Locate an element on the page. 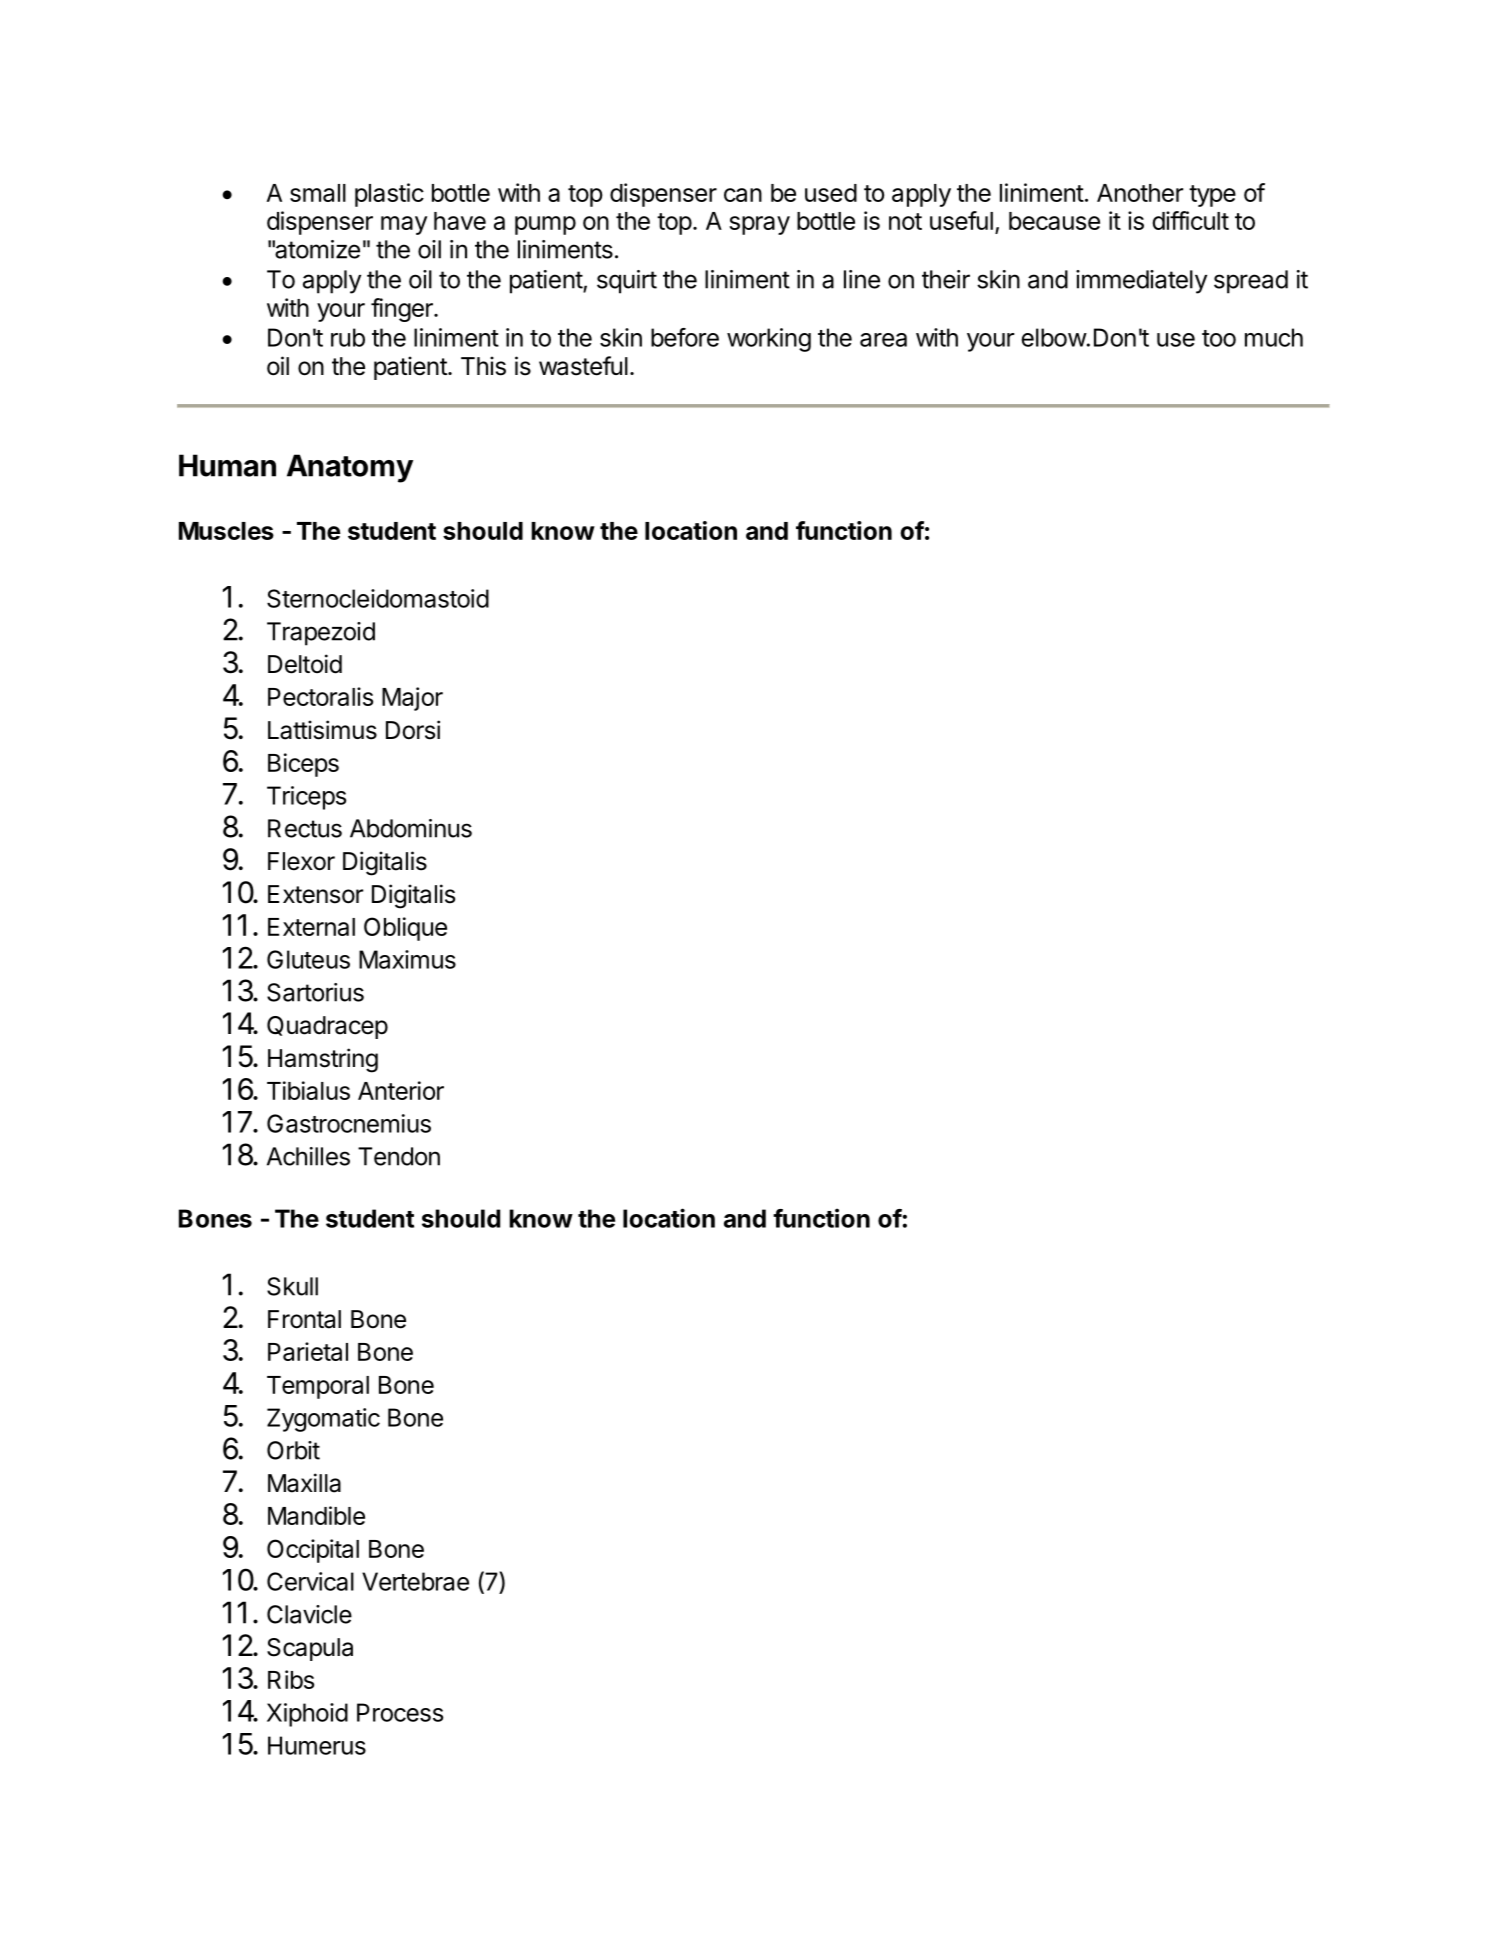  working is located at coordinates (769, 340).
